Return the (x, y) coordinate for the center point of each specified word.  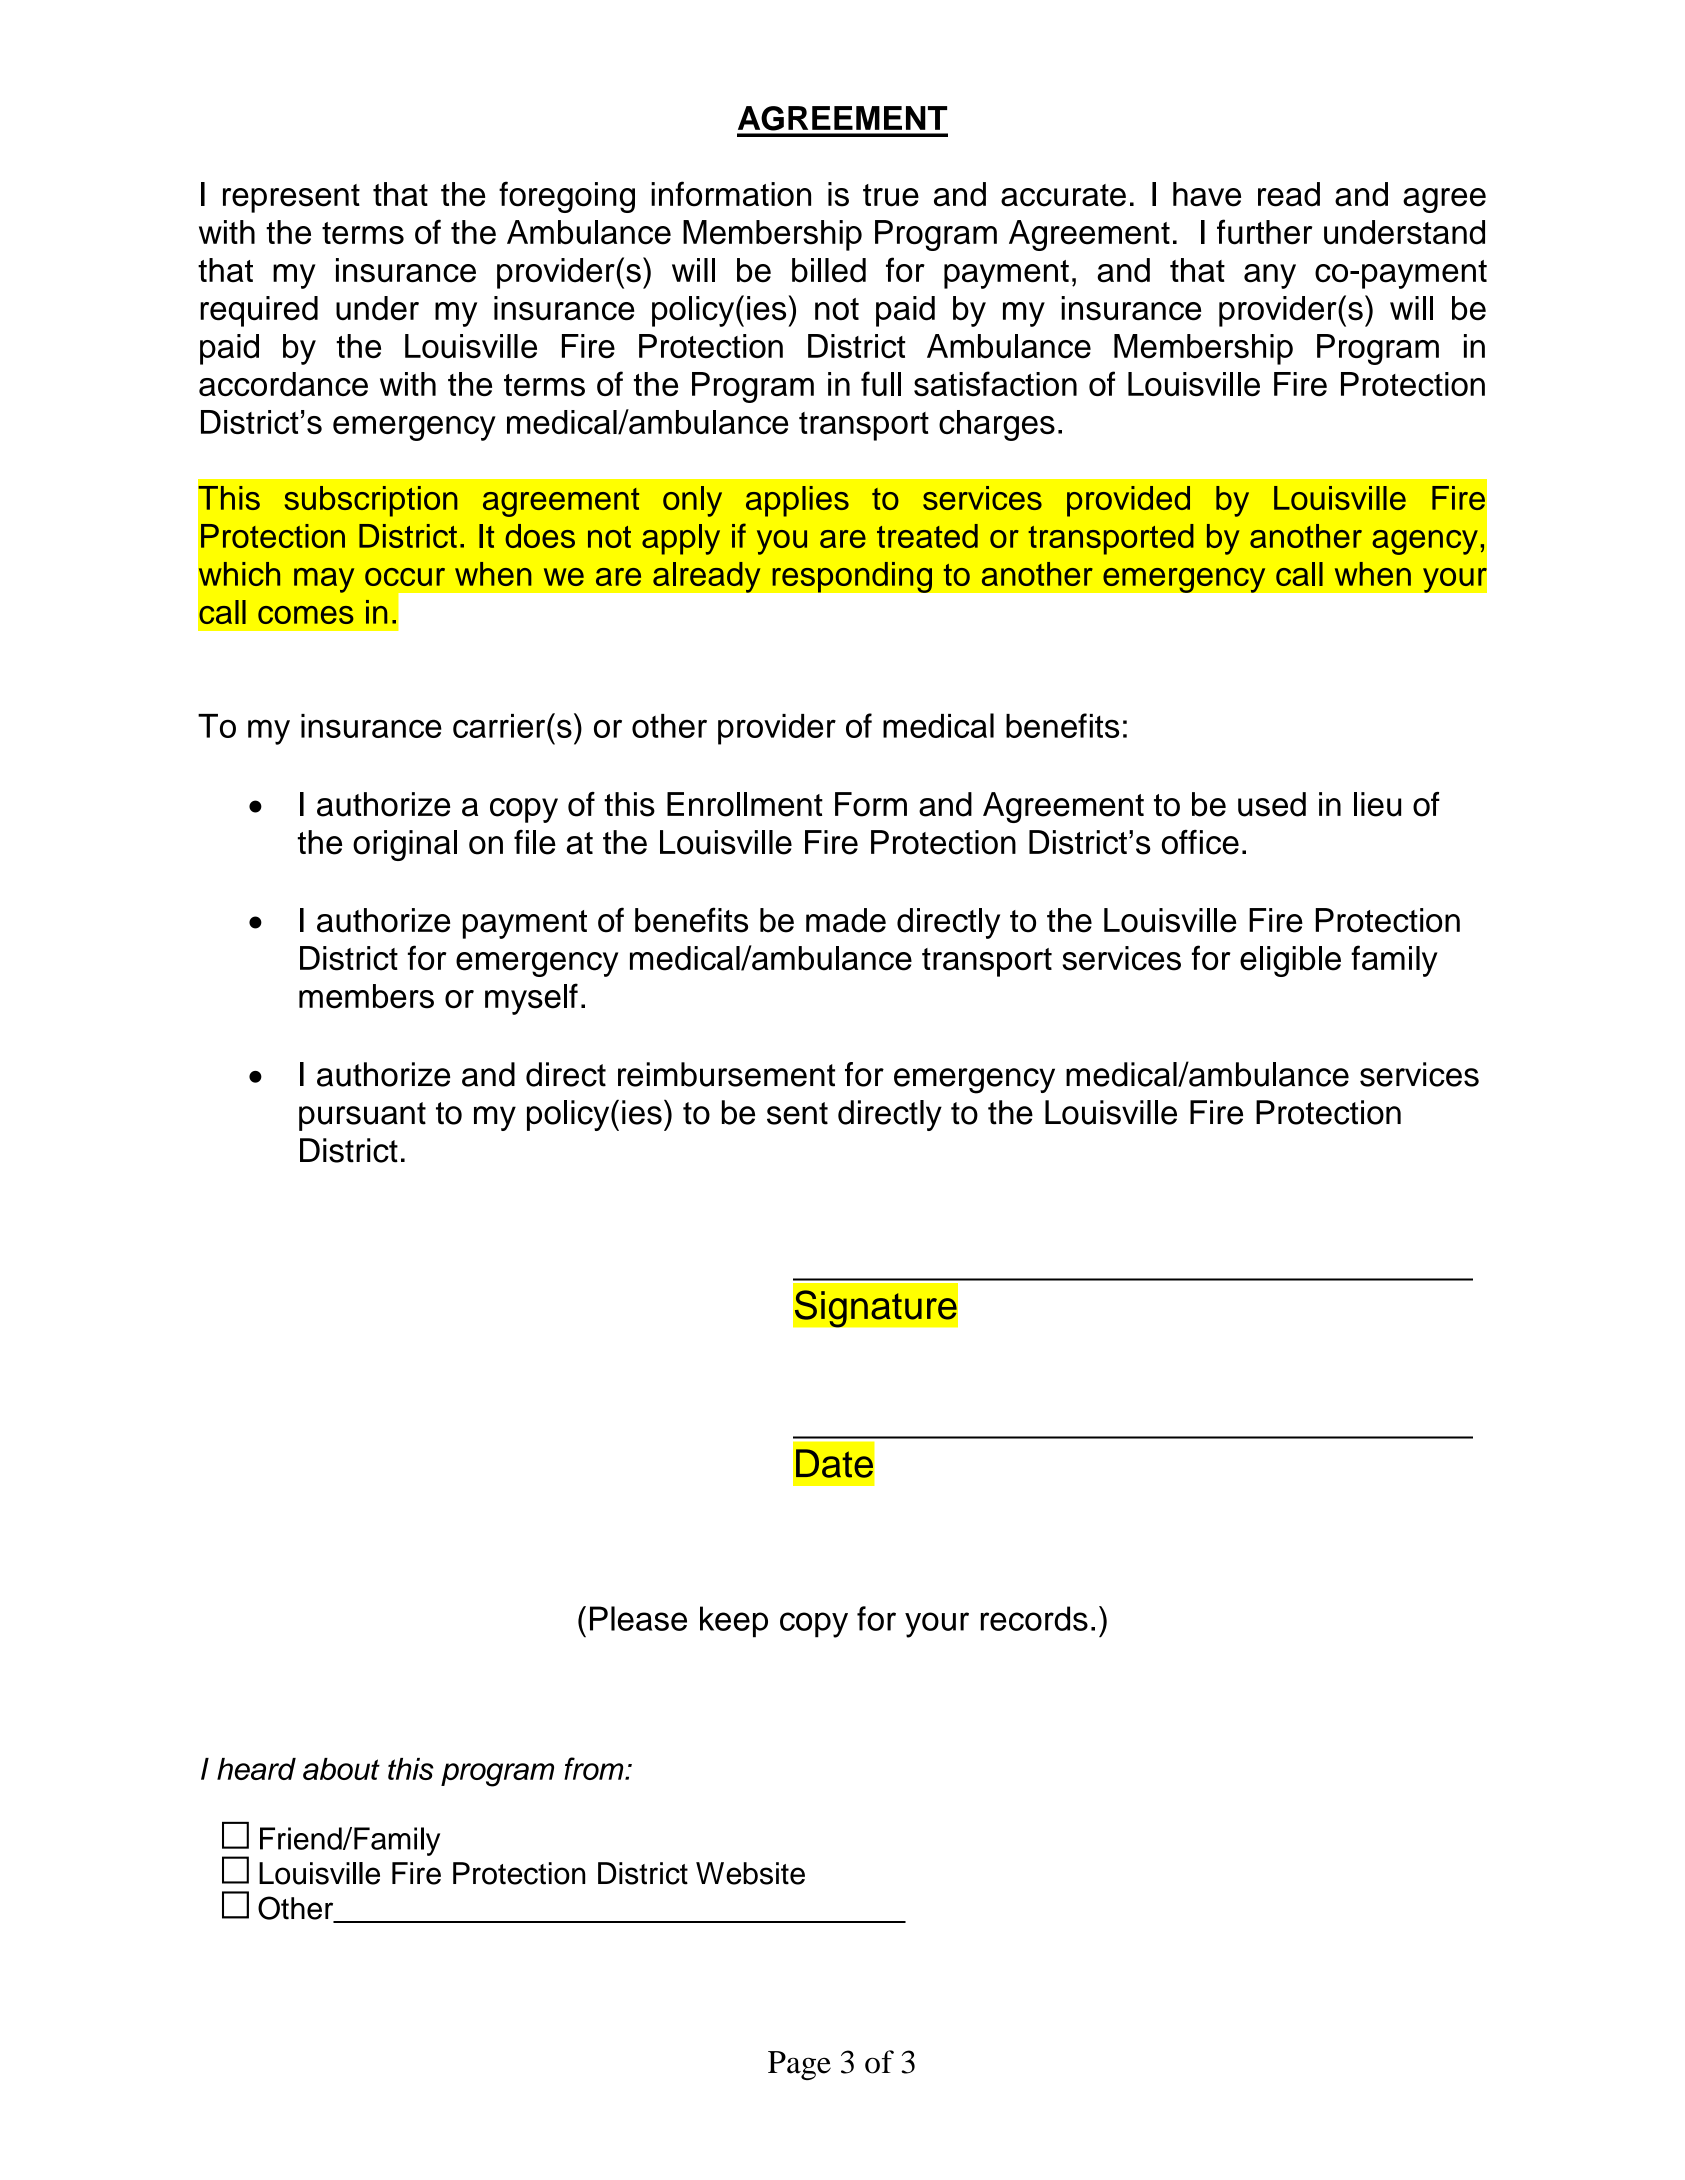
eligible (1290, 961)
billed (829, 270)
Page (799, 2065)
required (259, 311)
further (1264, 232)
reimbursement (726, 1074)
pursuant (362, 1116)
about (341, 1769)
